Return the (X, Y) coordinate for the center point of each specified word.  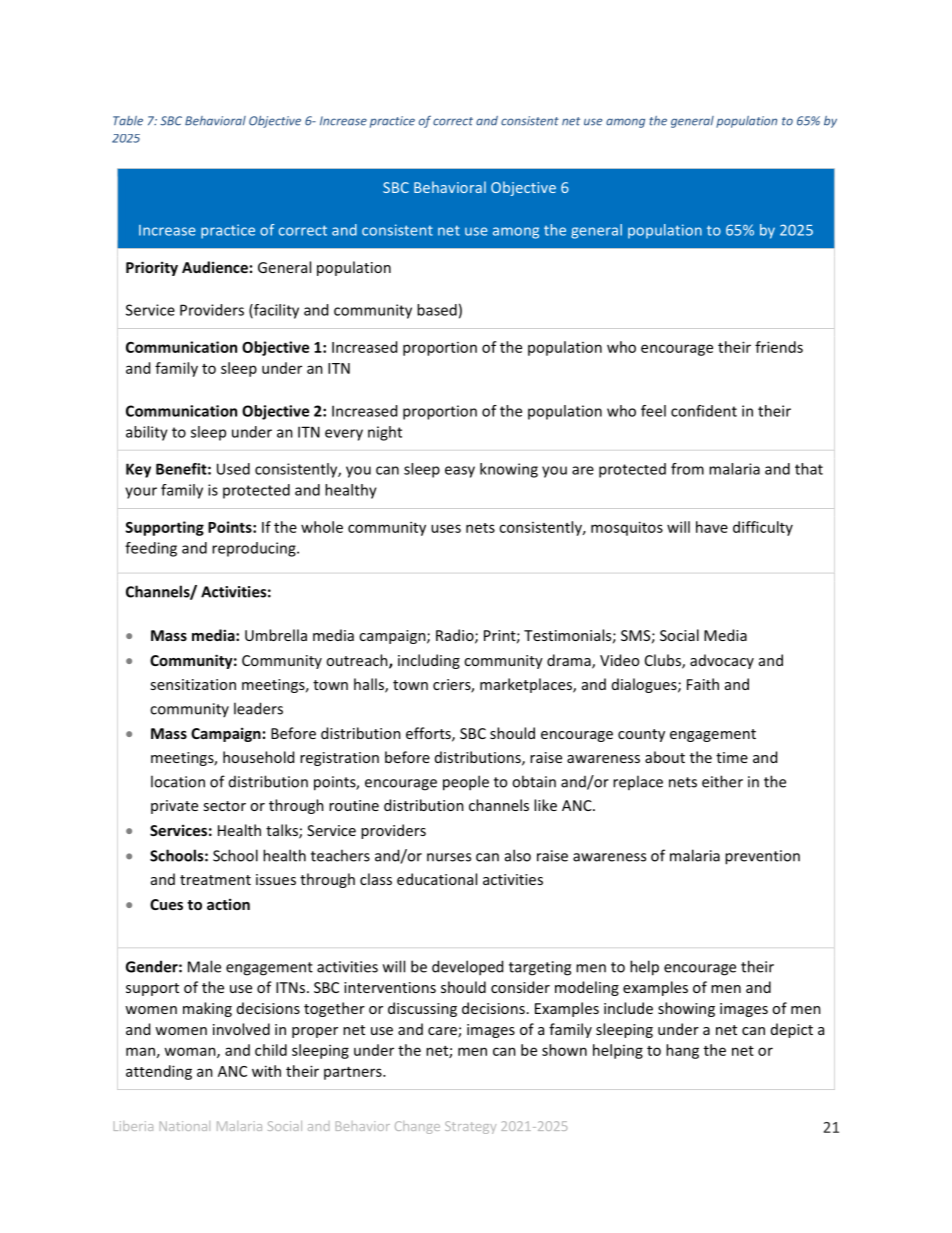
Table (128, 121)
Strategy (470, 1127)
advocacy (722, 661)
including (429, 661)
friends (779, 347)
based (437, 310)
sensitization (193, 684)
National (185, 1126)
